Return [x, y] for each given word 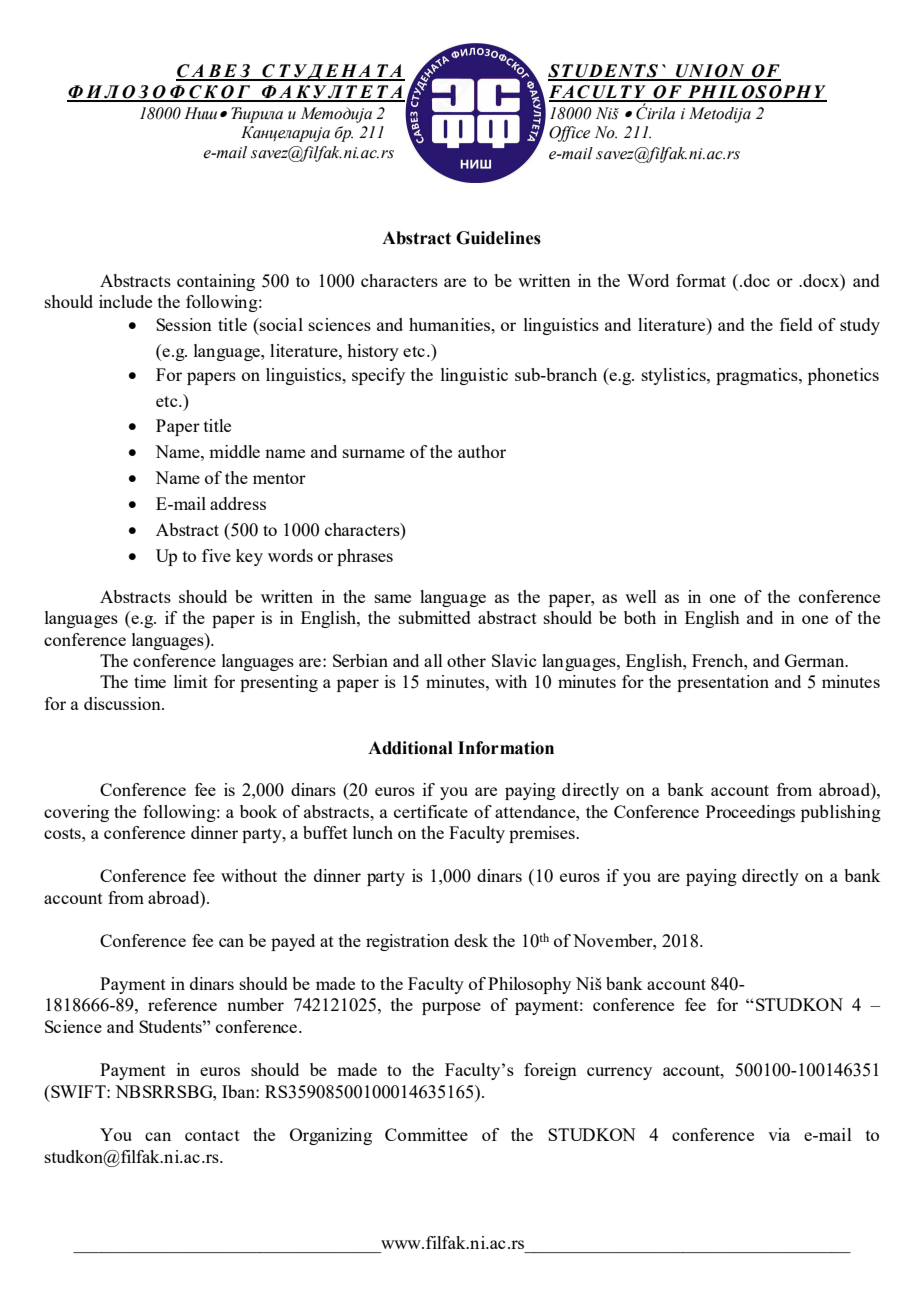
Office [569, 134]
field [796, 324]
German [816, 660]
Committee [426, 1134]
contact [212, 1135]
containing [216, 282]
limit [191, 681]
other [466, 660]
